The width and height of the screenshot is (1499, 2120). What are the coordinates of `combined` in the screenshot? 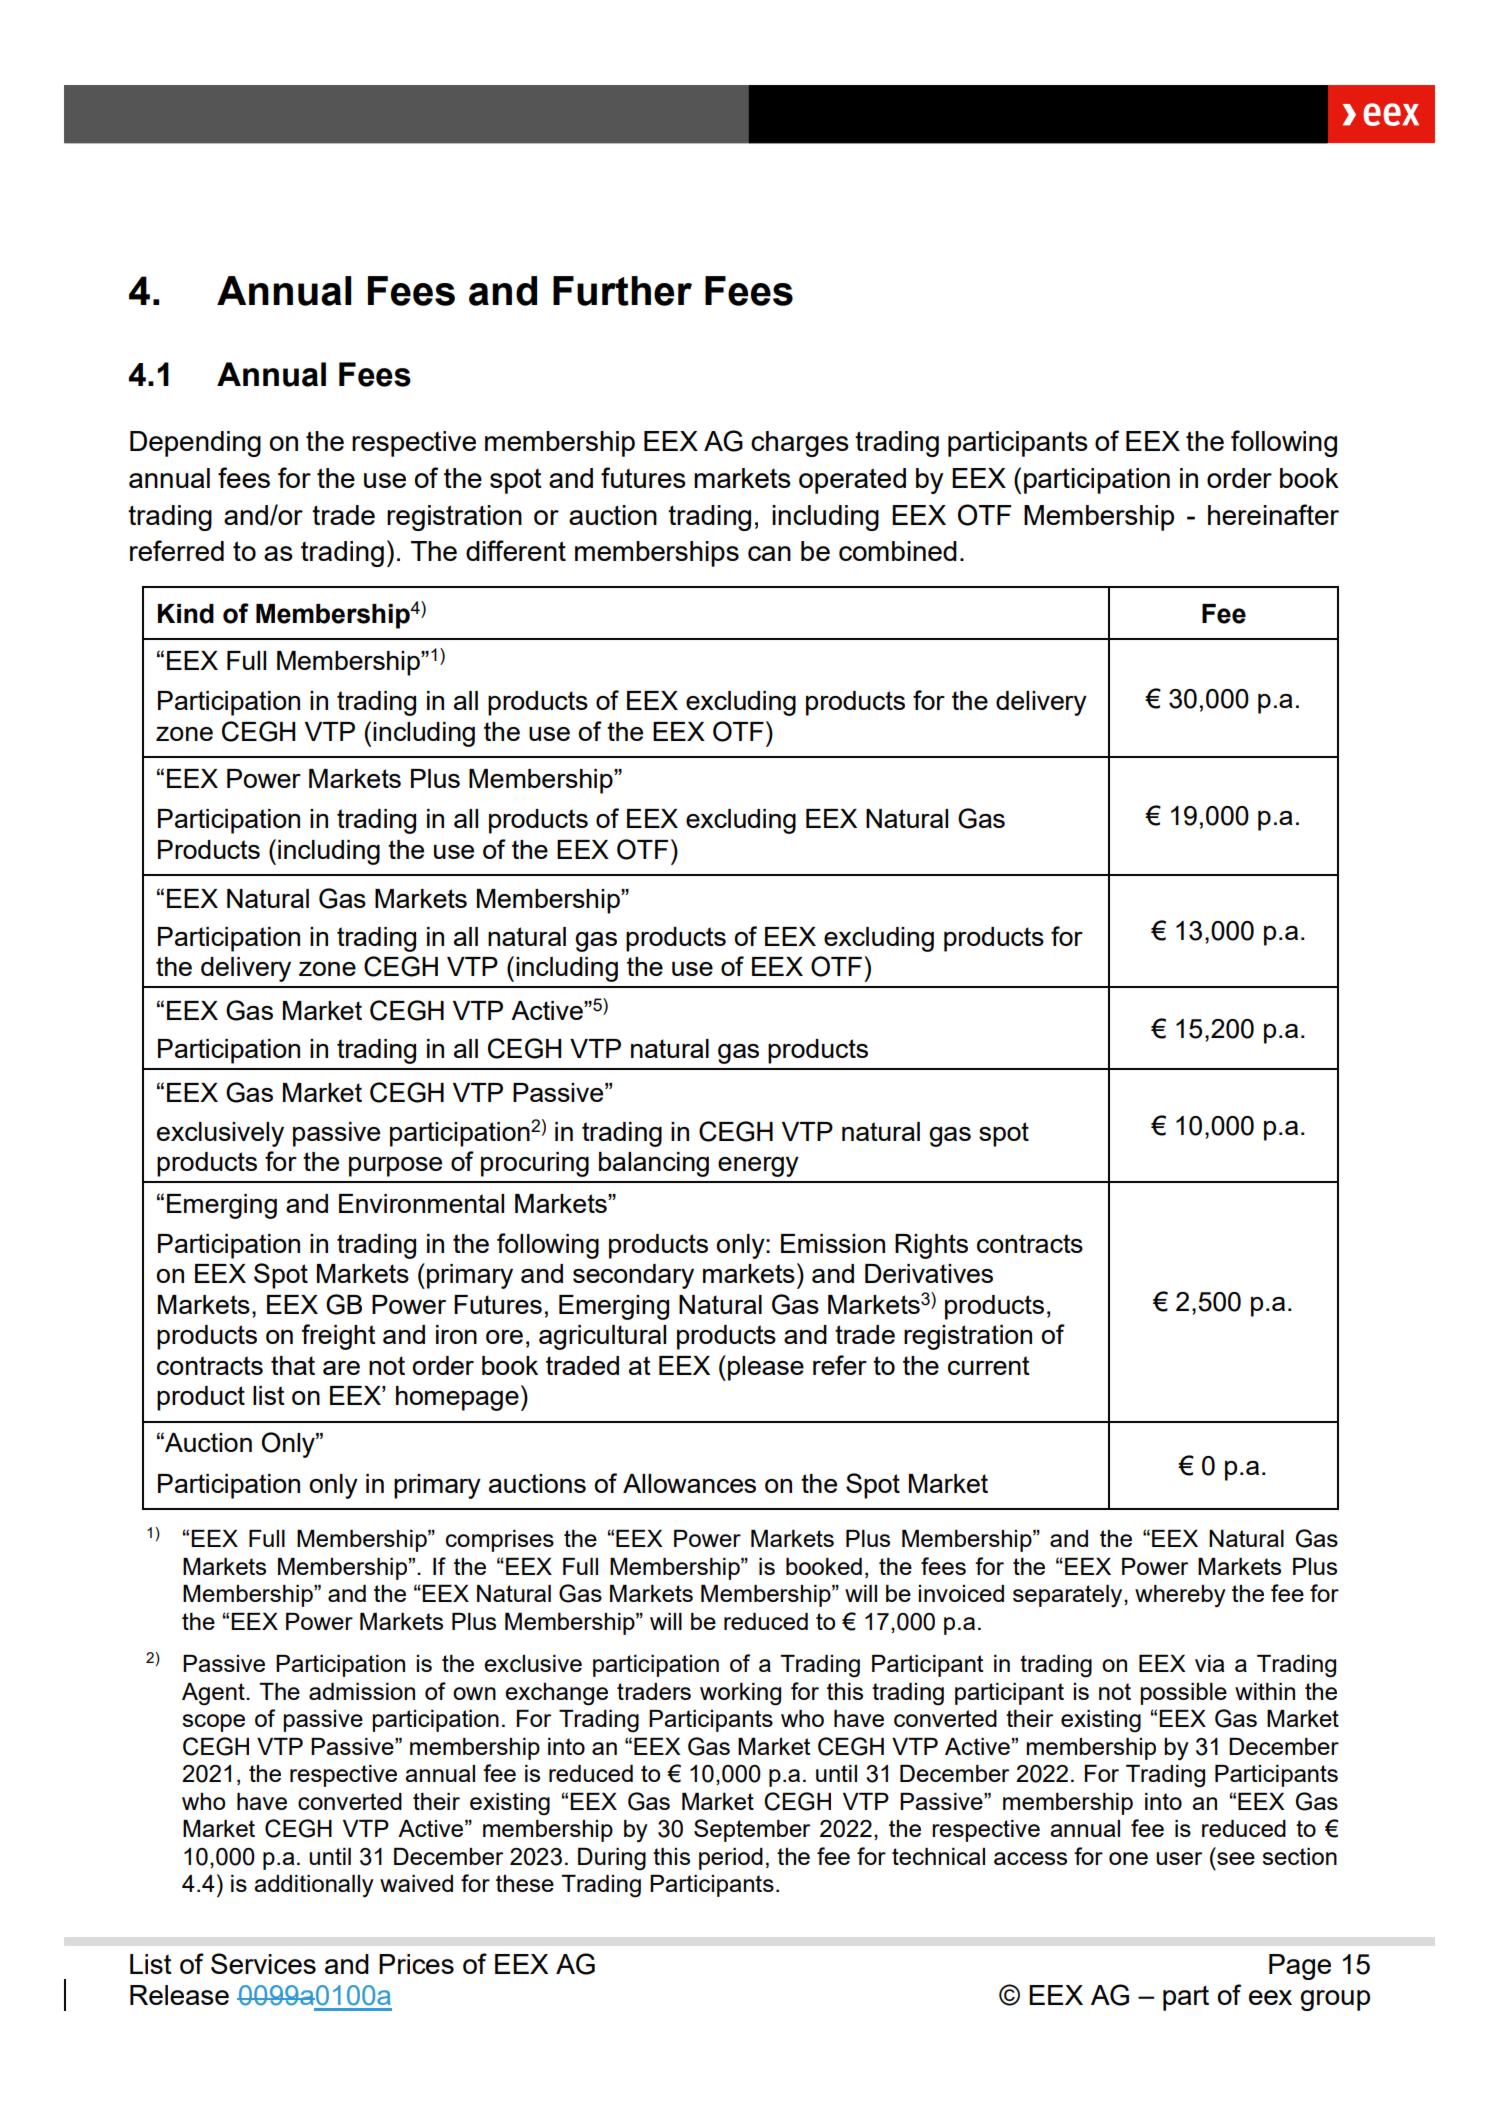 It's located at (898, 551).
